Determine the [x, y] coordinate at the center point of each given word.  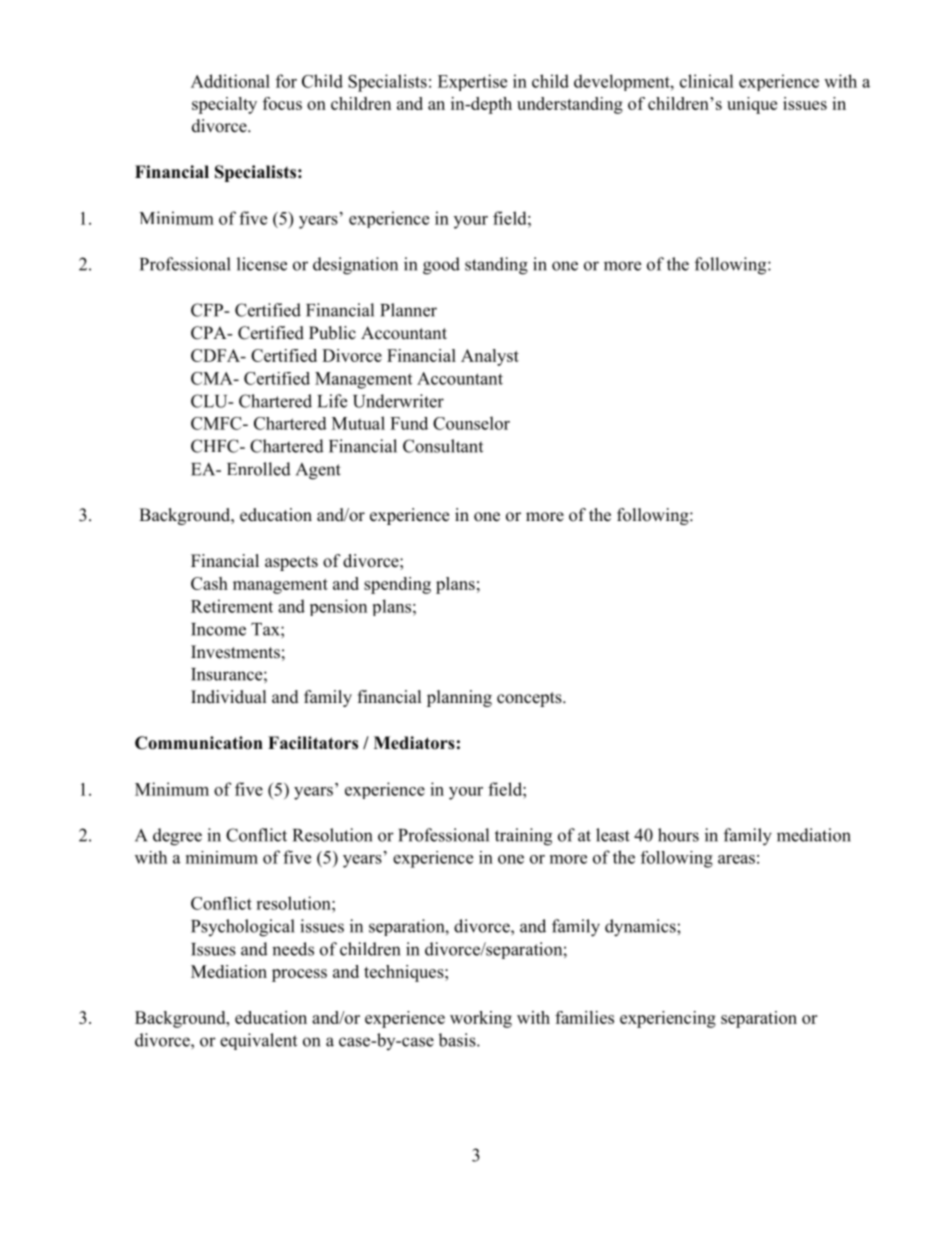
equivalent [258, 1041]
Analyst [490, 357]
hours [678, 835]
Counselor [471, 423]
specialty [224, 105]
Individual [229, 697]
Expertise [472, 82]
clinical [707, 81]
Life [332, 401]
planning [459, 698]
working [481, 1019]
